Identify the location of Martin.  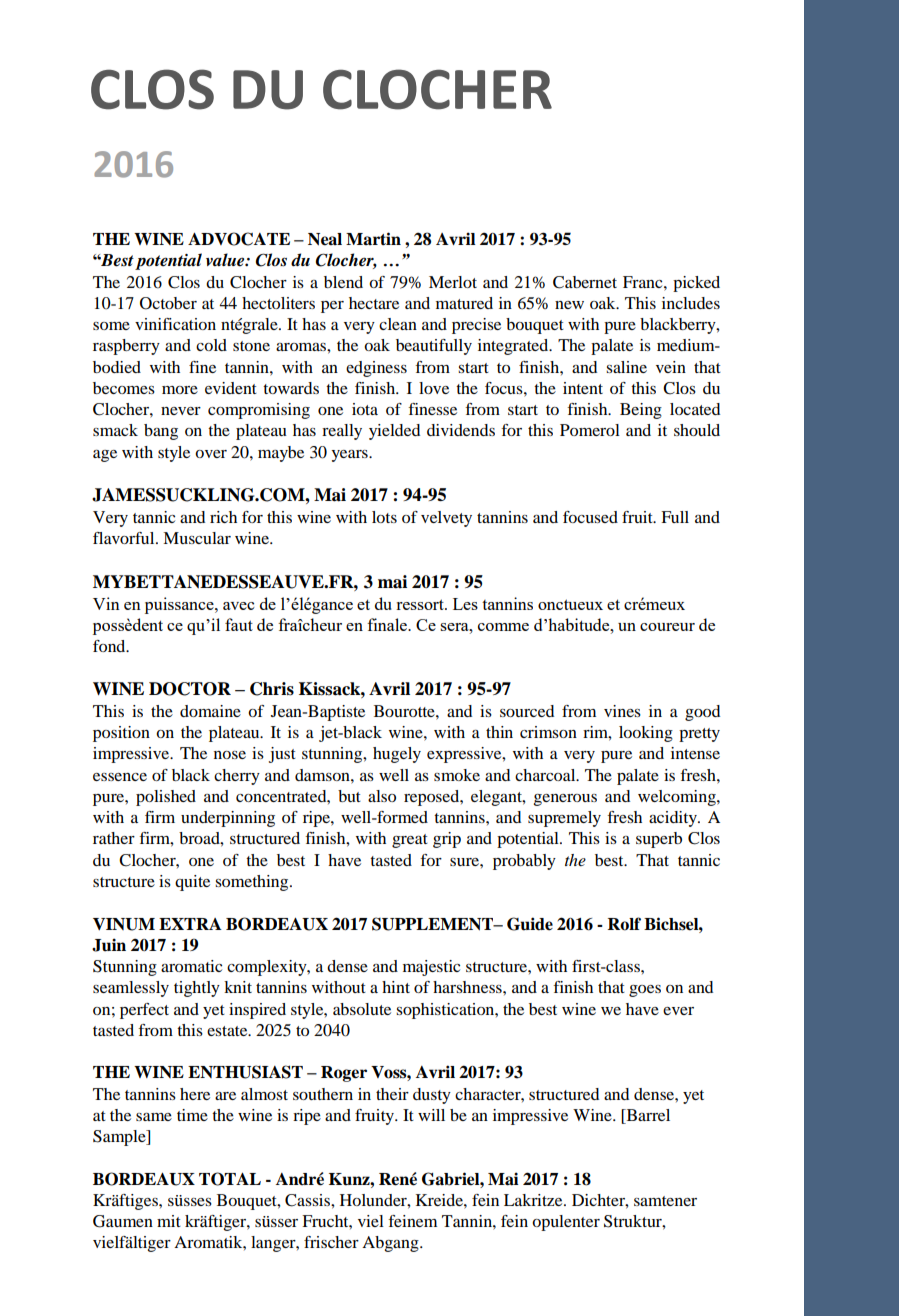
(373, 238).
